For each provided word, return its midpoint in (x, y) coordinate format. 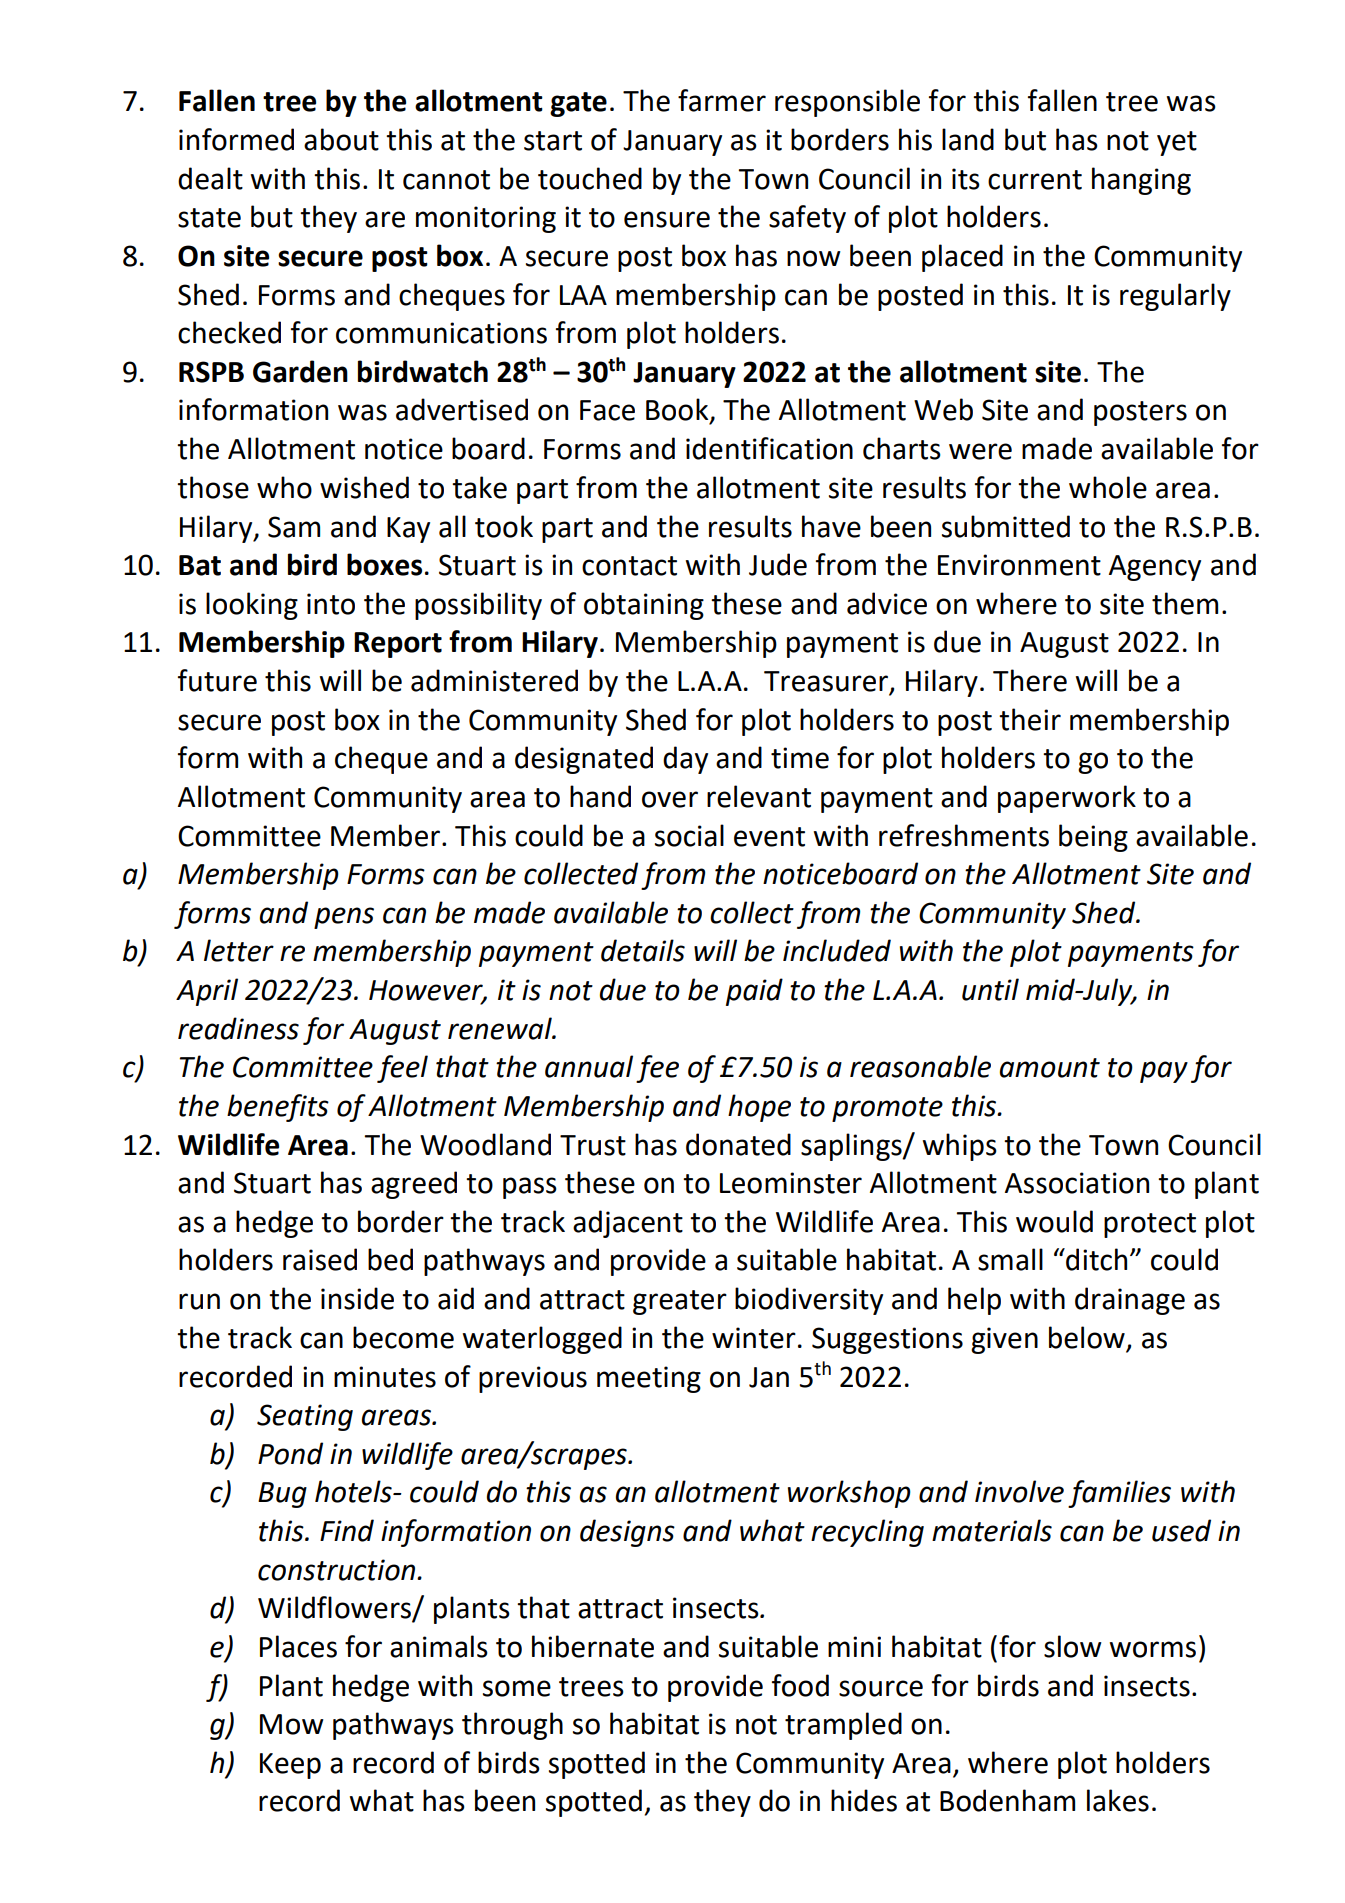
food (800, 1685)
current (1035, 180)
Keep (290, 1766)
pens (344, 918)
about (341, 139)
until (990, 989)
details (643, 950)
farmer (722, 100)
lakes (1118, 1800)
